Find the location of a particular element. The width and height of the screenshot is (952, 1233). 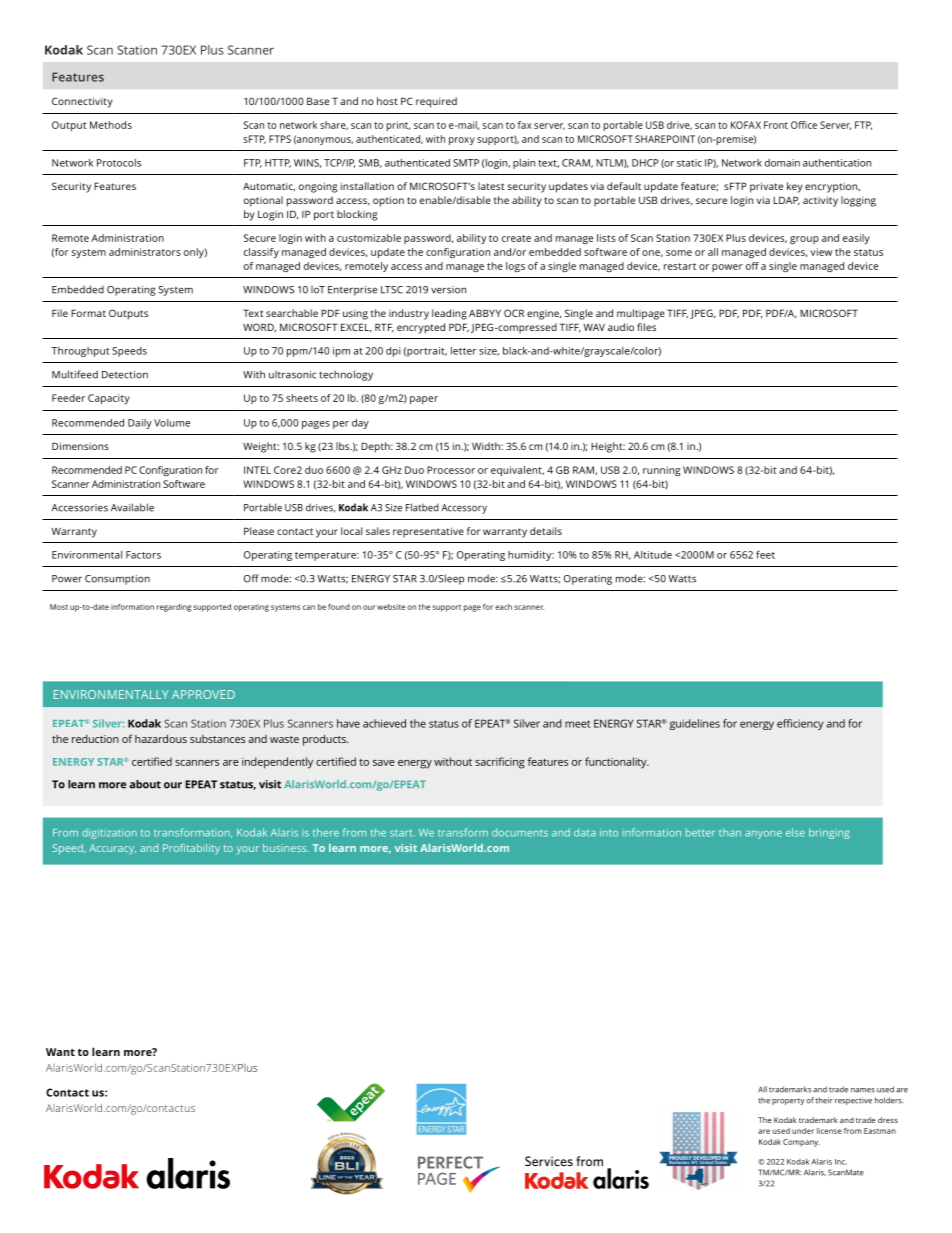

feet is located at coordinates (765, 555).
